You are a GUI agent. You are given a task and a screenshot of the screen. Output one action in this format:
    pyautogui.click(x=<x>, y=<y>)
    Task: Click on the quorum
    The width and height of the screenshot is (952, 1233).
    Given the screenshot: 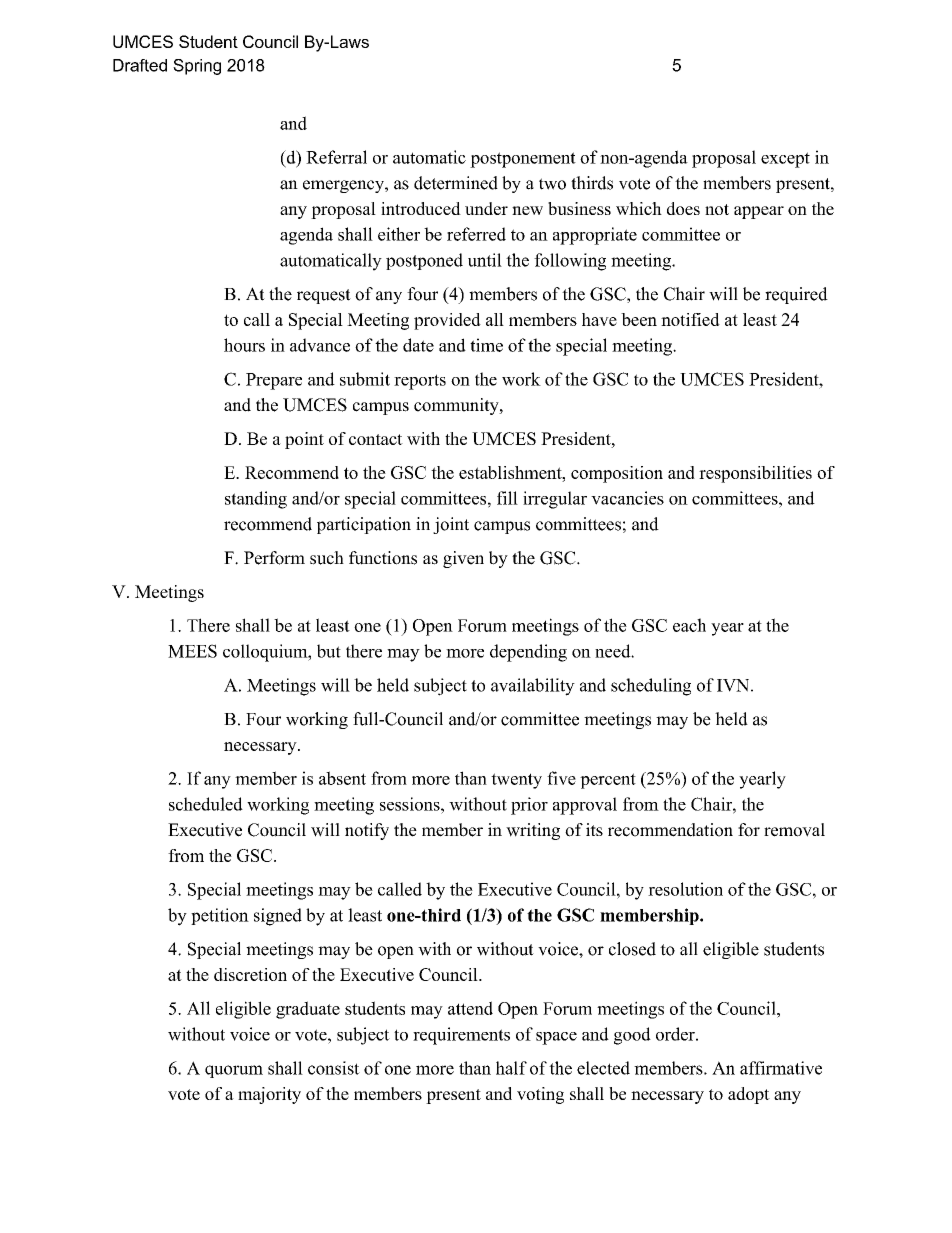 What is the action you would take?
    pyautogui.click(x=234, y=1071)
